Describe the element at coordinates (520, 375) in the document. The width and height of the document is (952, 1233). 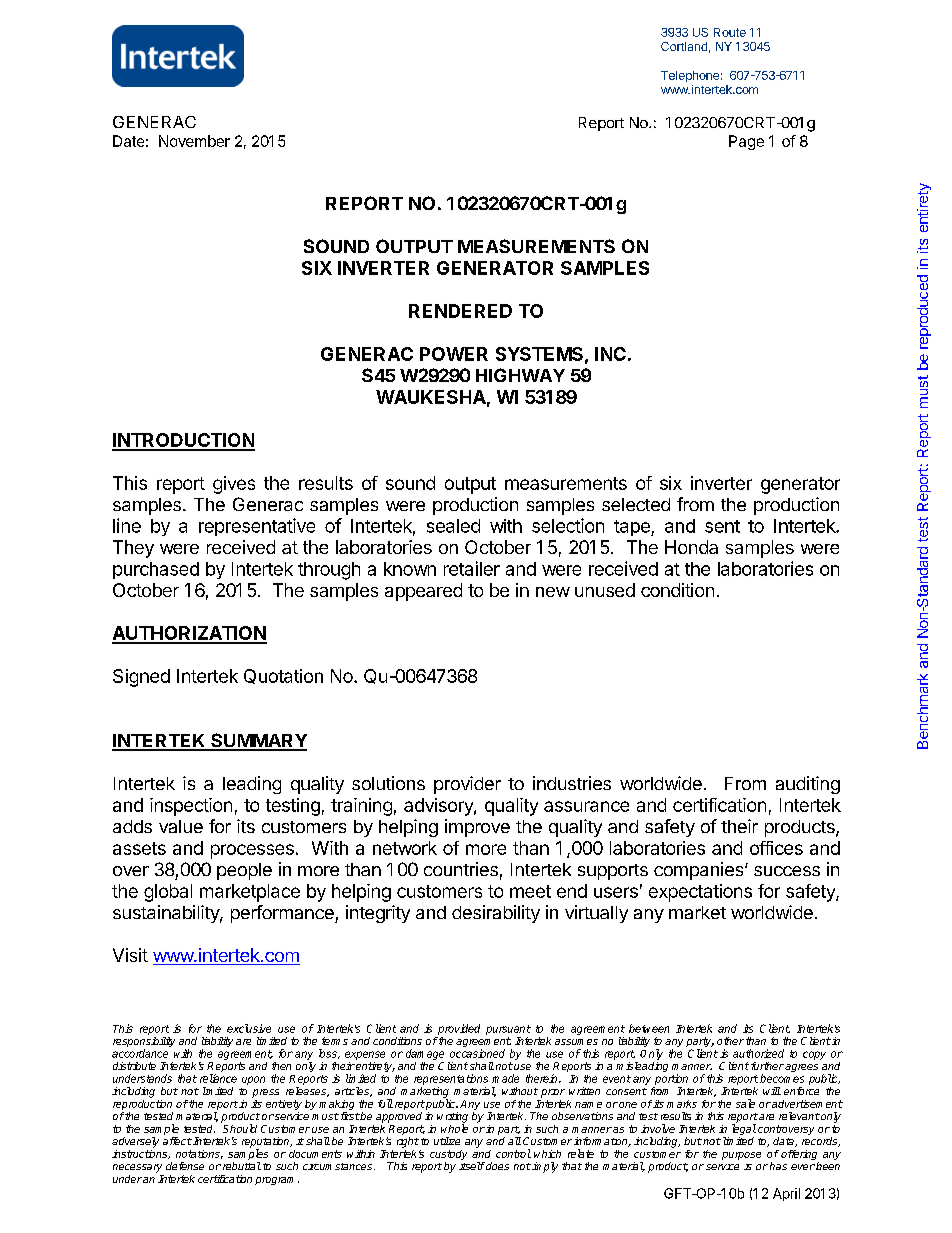
I see `HIGHWAY` at that location.
